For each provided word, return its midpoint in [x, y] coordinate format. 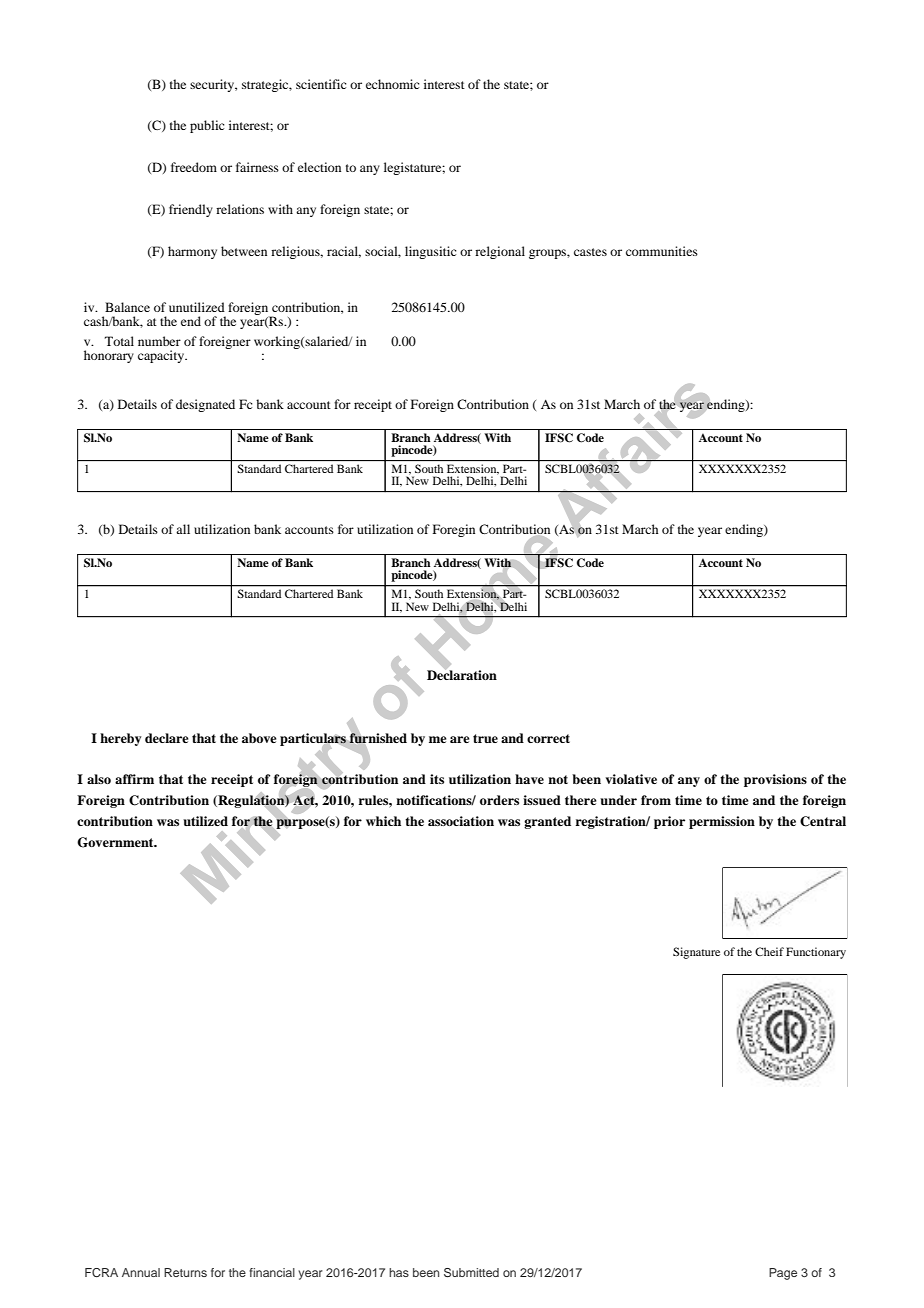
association [461, 821]
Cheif [769, 951]
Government [116, 842]
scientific [321, 84]
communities [662, 251]
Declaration [462, 674]
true [485, 738]
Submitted [471, 1272]
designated [205, 405]
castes [590, 252]
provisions [775, 780]
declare [167, 738]
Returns [185, 1272]
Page [783, 1274]
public [207, 126]
